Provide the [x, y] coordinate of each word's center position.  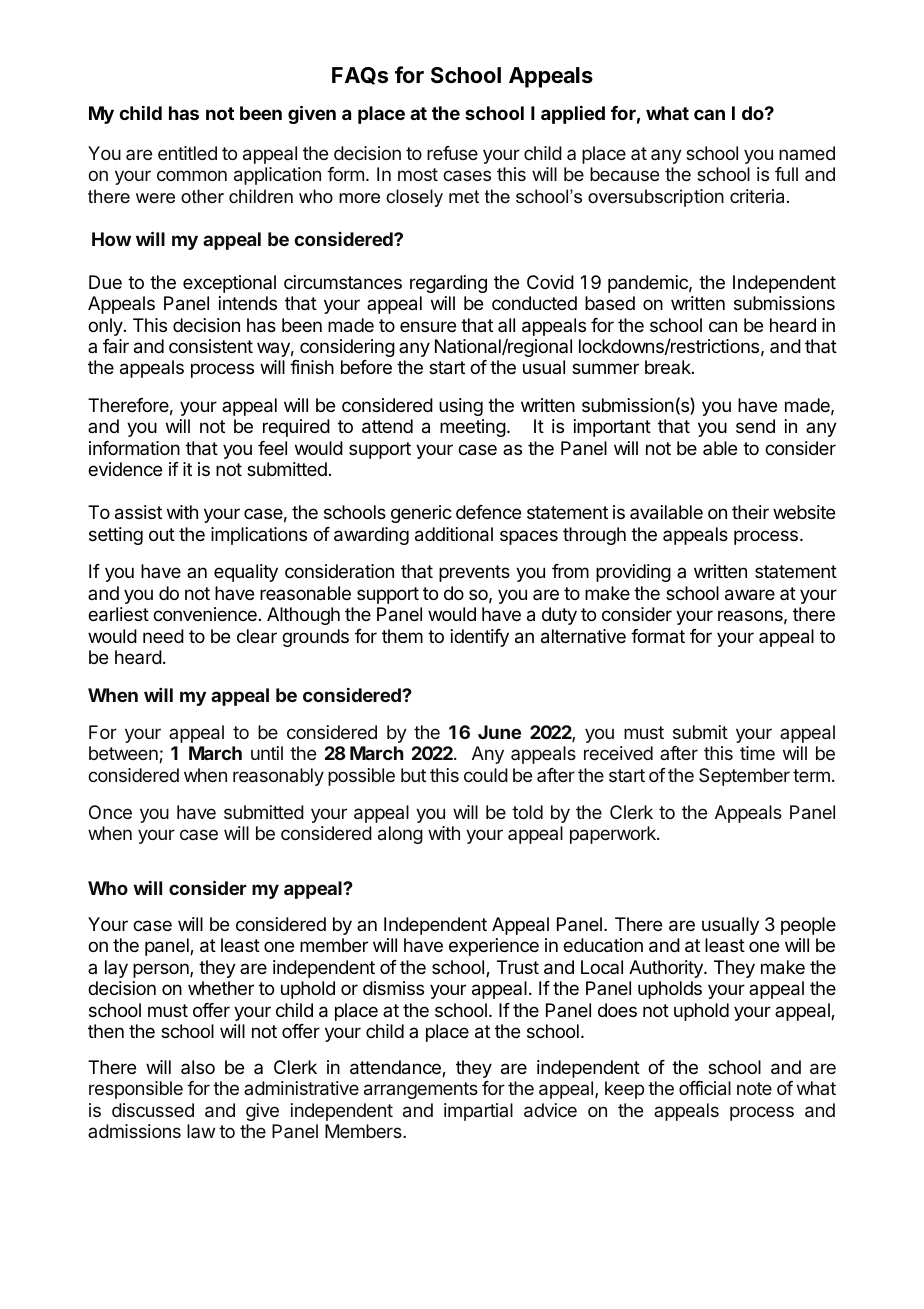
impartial [478, 1112]
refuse [452, 153]
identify [480, 638]
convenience [205, 614]
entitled [187, 153]
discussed [153, 1110]
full [786, 174]
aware [750, 595]
